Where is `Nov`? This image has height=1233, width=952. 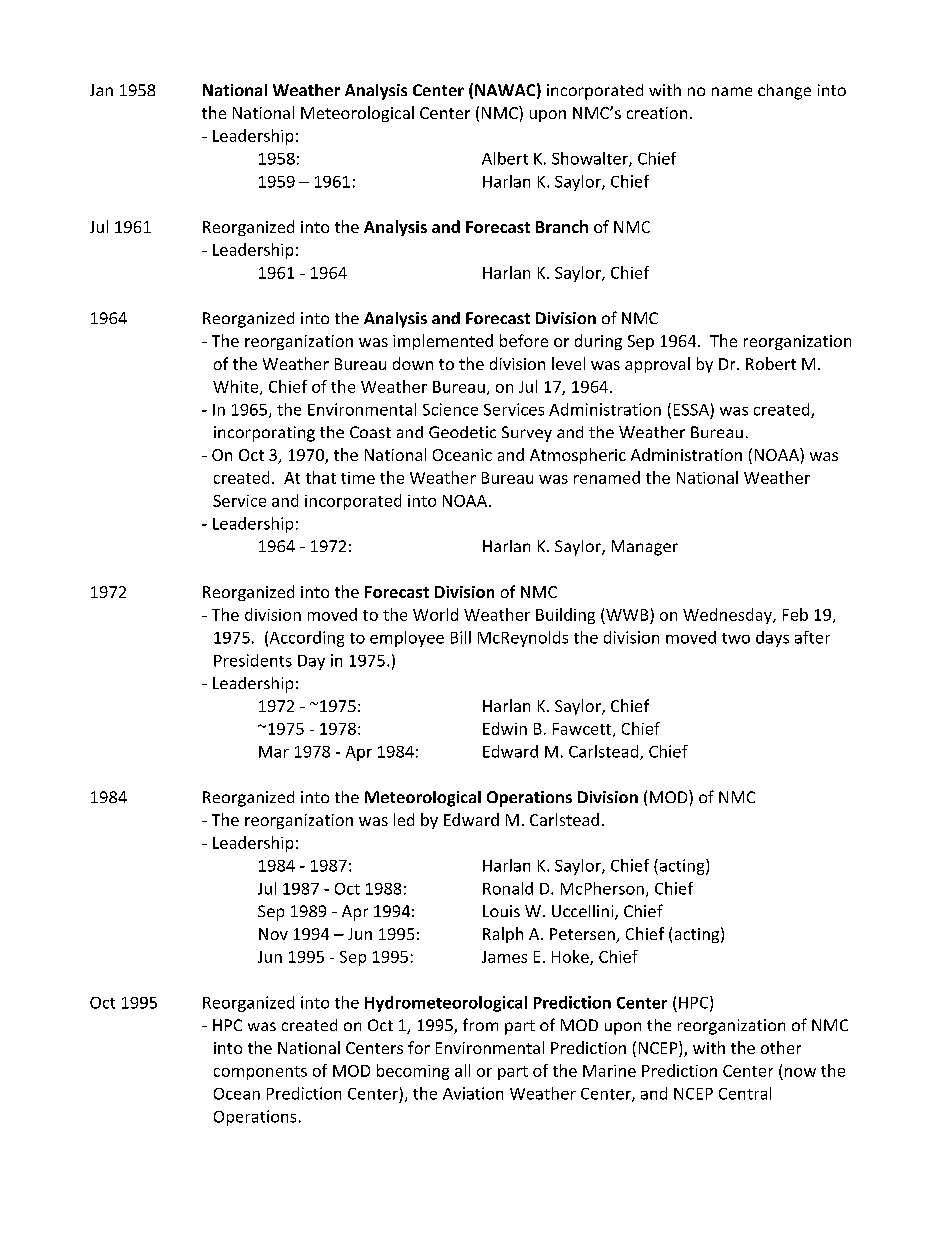 Nov is located at coordinates (273, 934).
